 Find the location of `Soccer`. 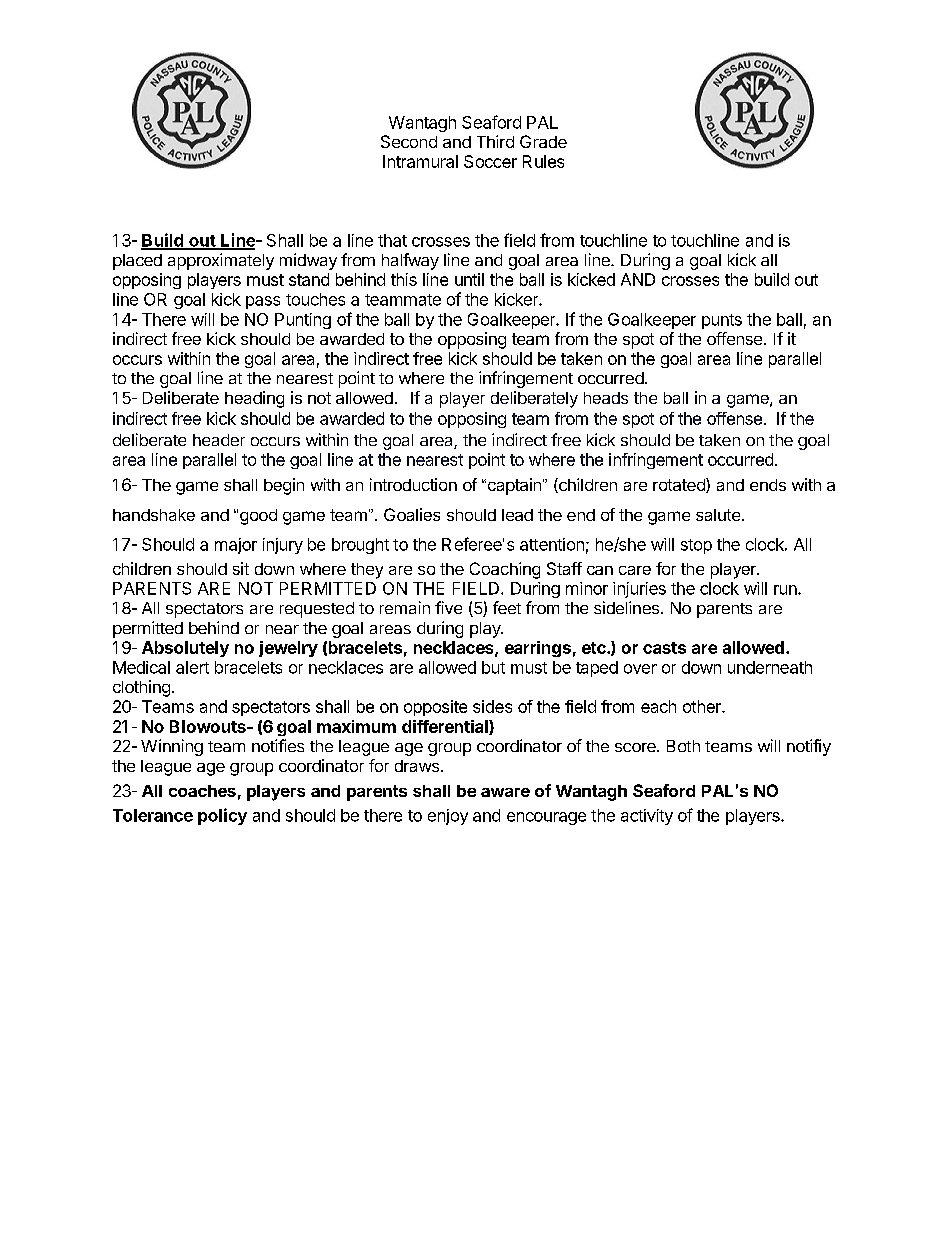

Soccer is located at coordinates (490, 161).
